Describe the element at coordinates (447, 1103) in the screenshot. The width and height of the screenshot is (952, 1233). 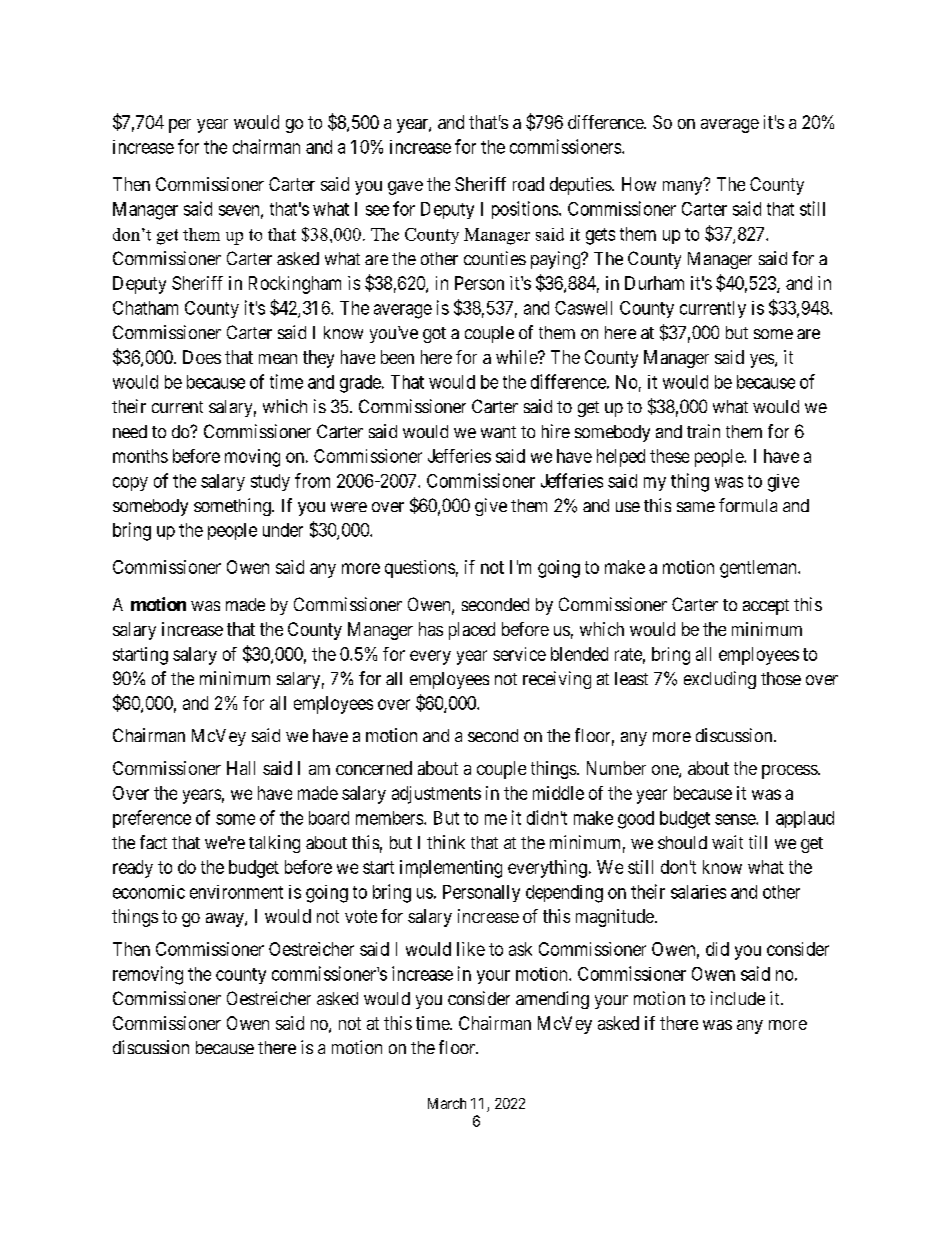
I see `March` at that location.
